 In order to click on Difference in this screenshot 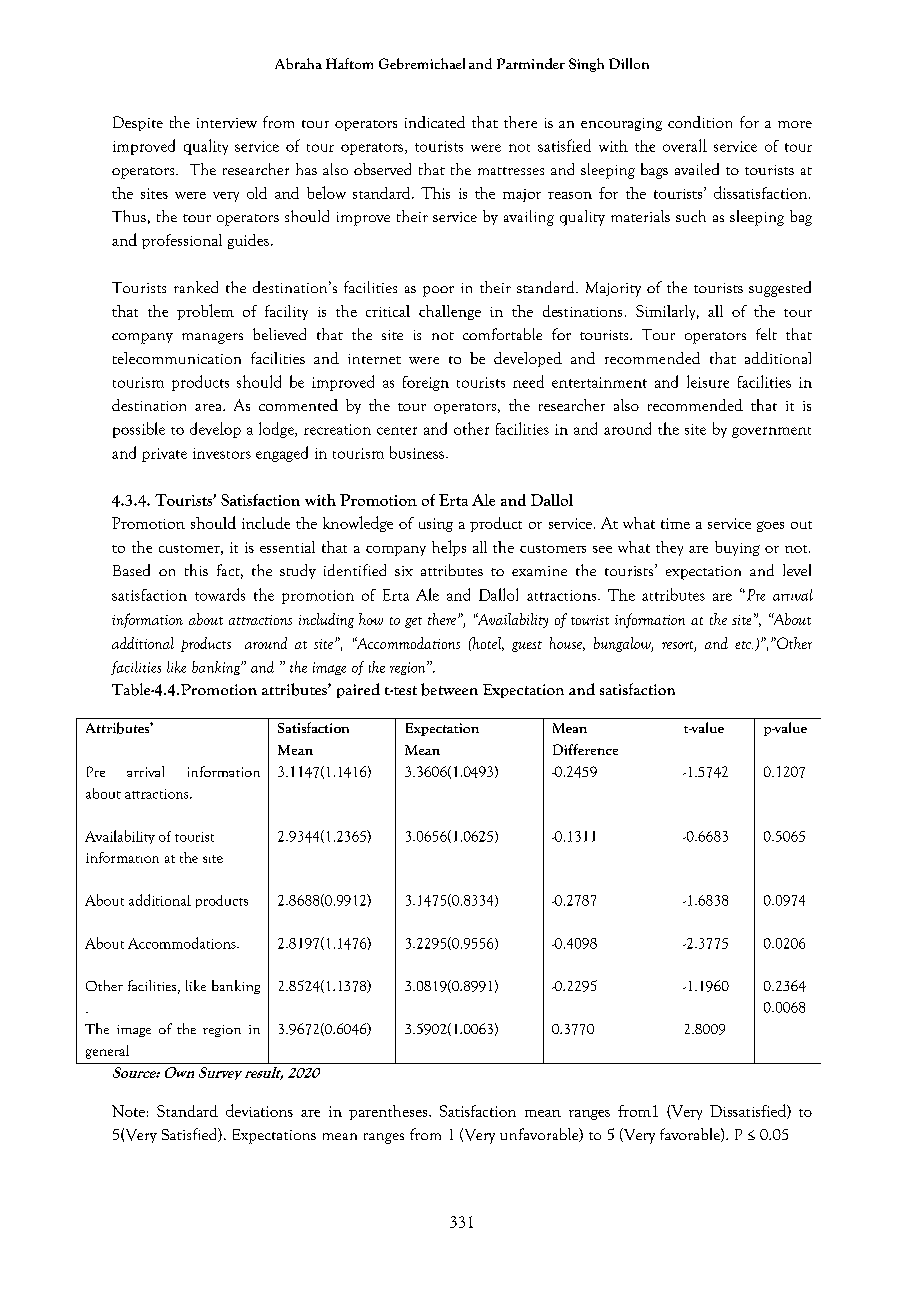, I will do `click(585, 749)`.
